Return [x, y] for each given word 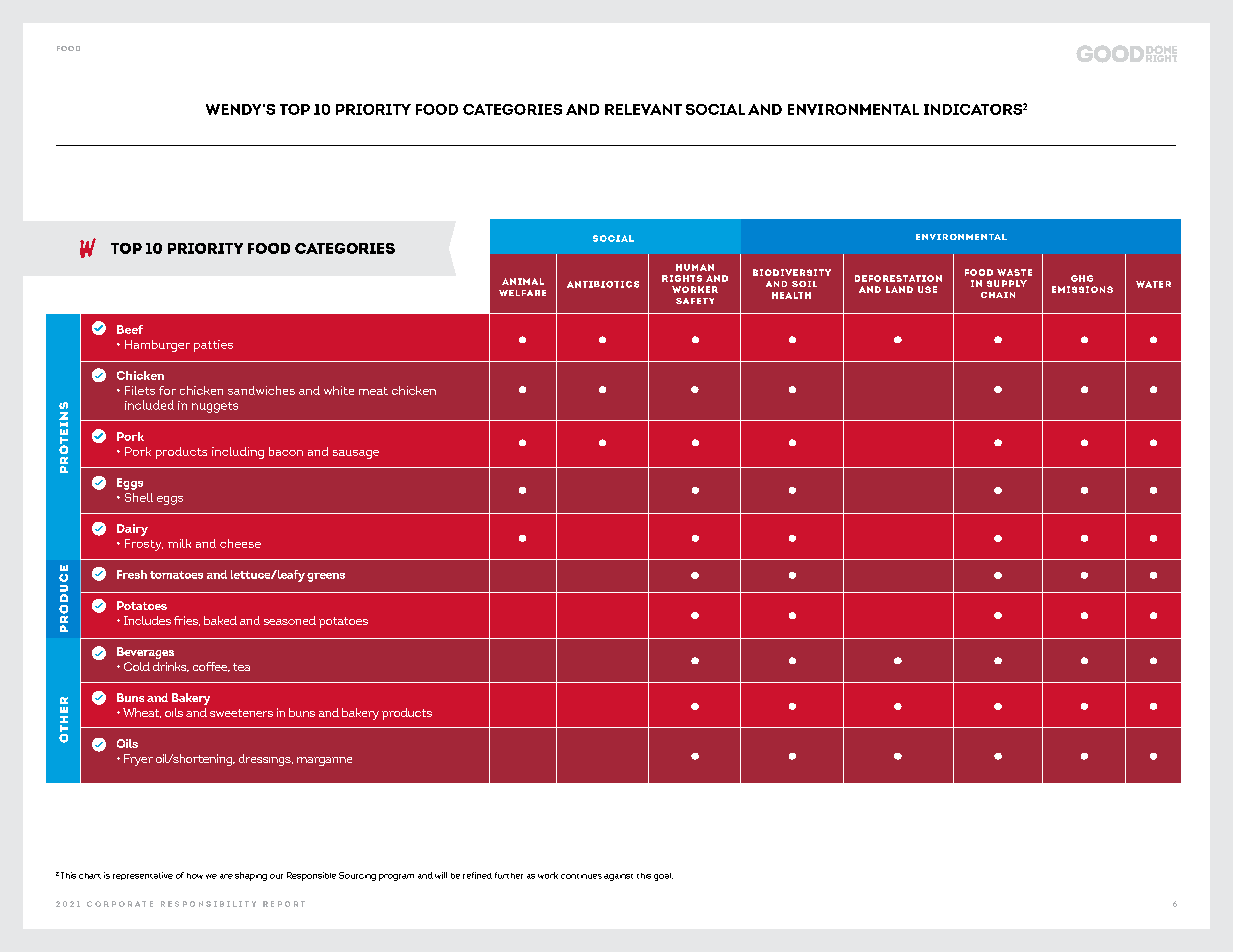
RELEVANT [643, 109]
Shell [139, 497]
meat [373, 391]
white [339, 390]
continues [581, 876]
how [195, 876]
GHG [1082, 278]
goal [663, 877]
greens [326, 577]
